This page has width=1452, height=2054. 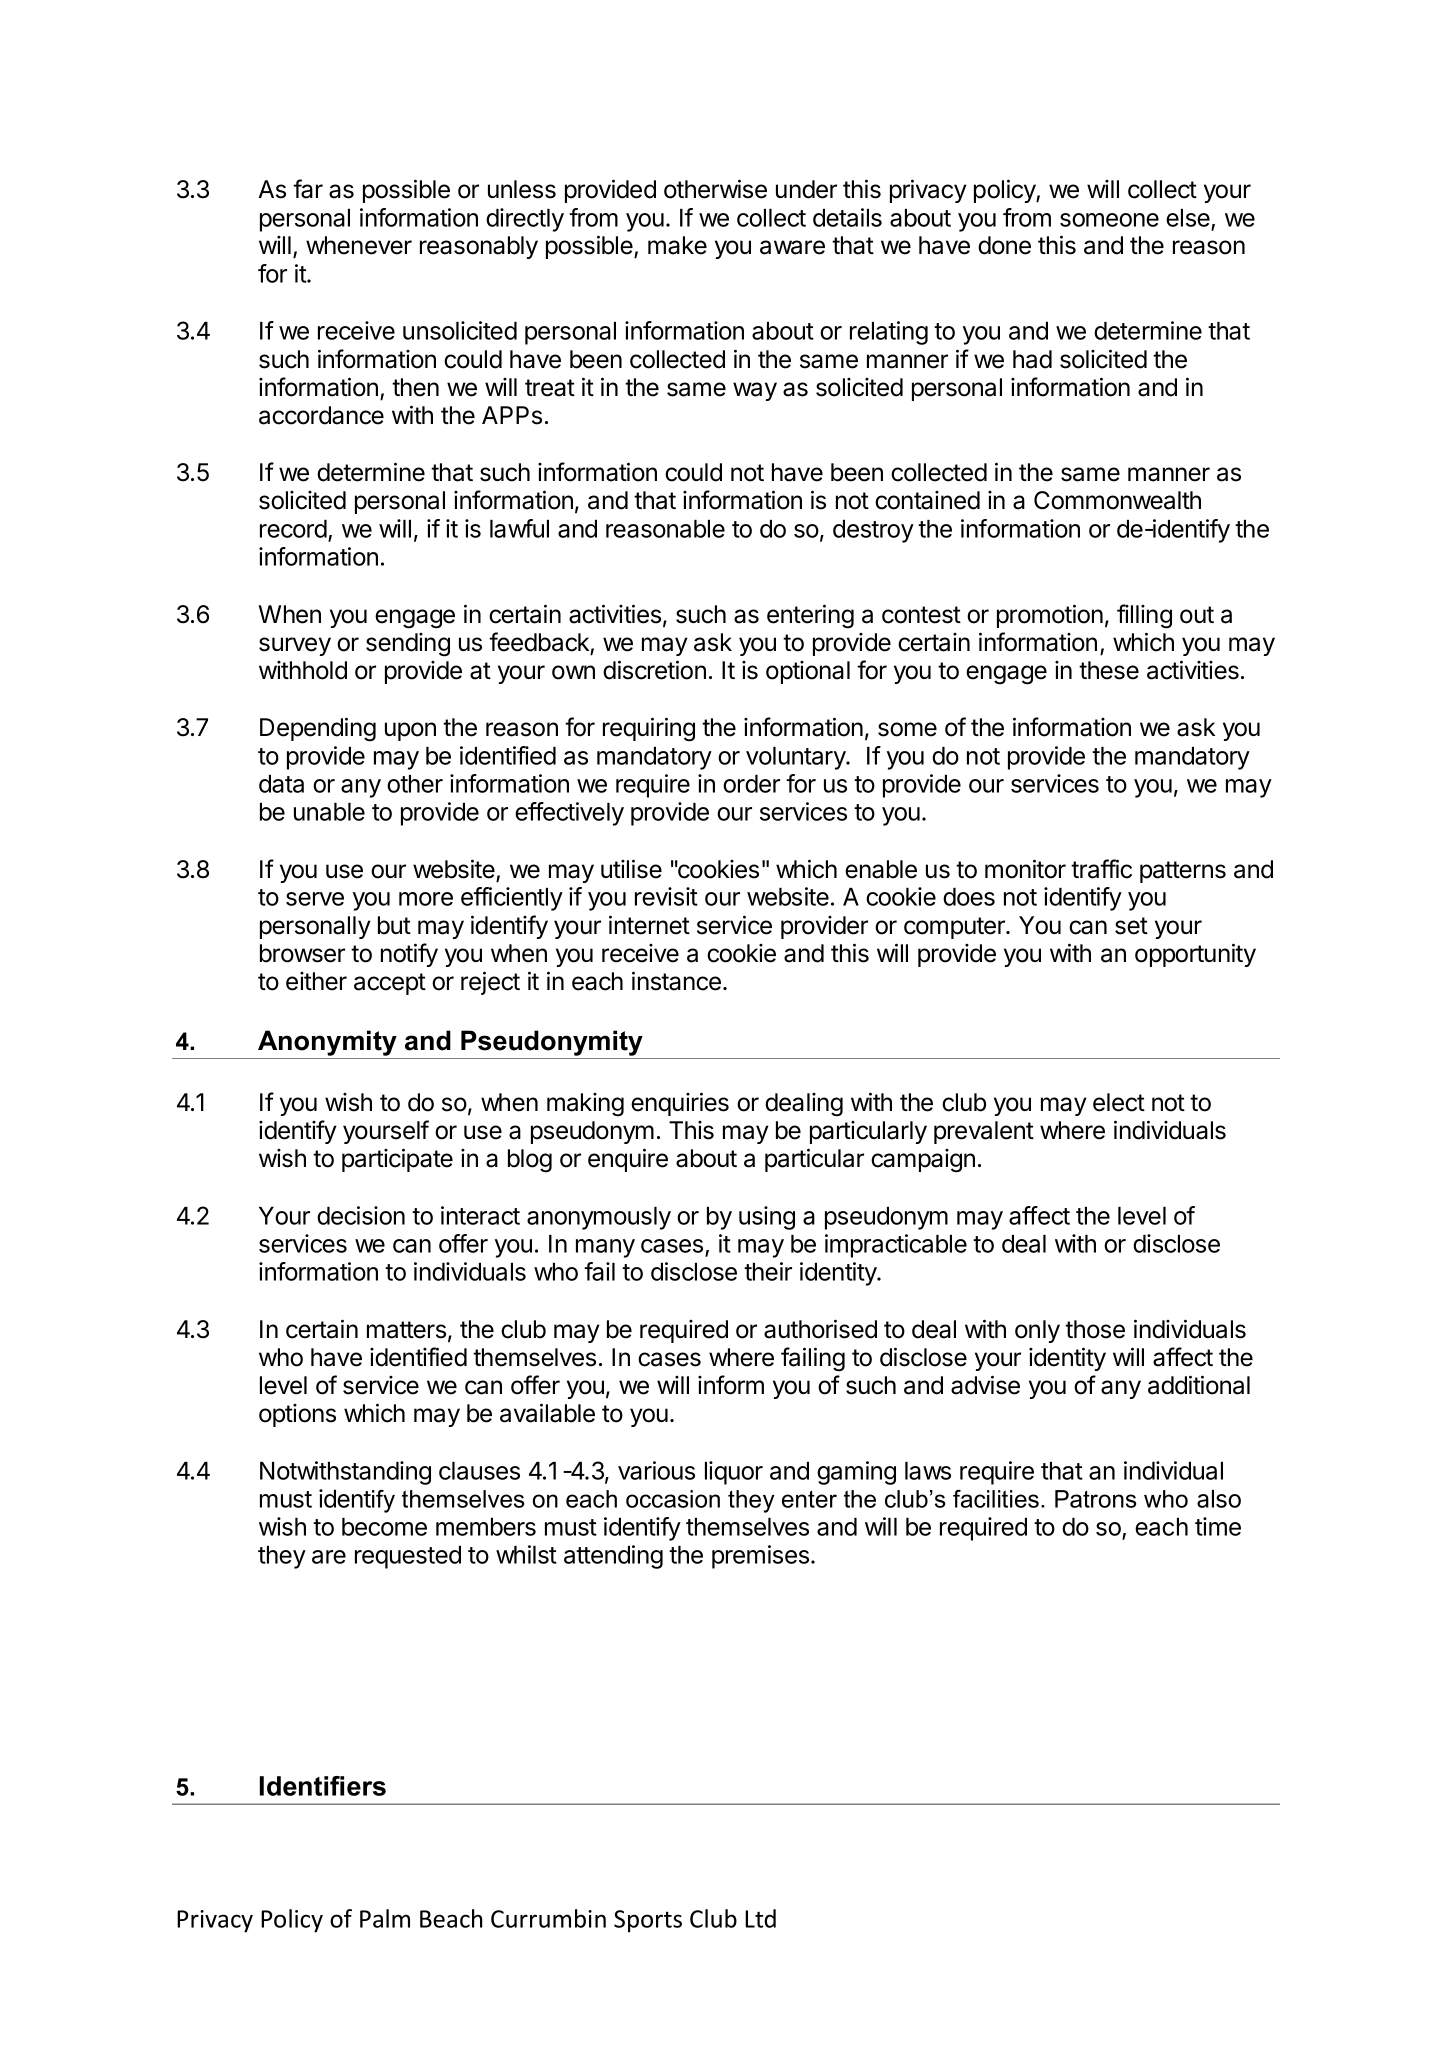 What do you see at coordinates (308, 189) in the page?
I see `far` at bounding box center [308, 189].
